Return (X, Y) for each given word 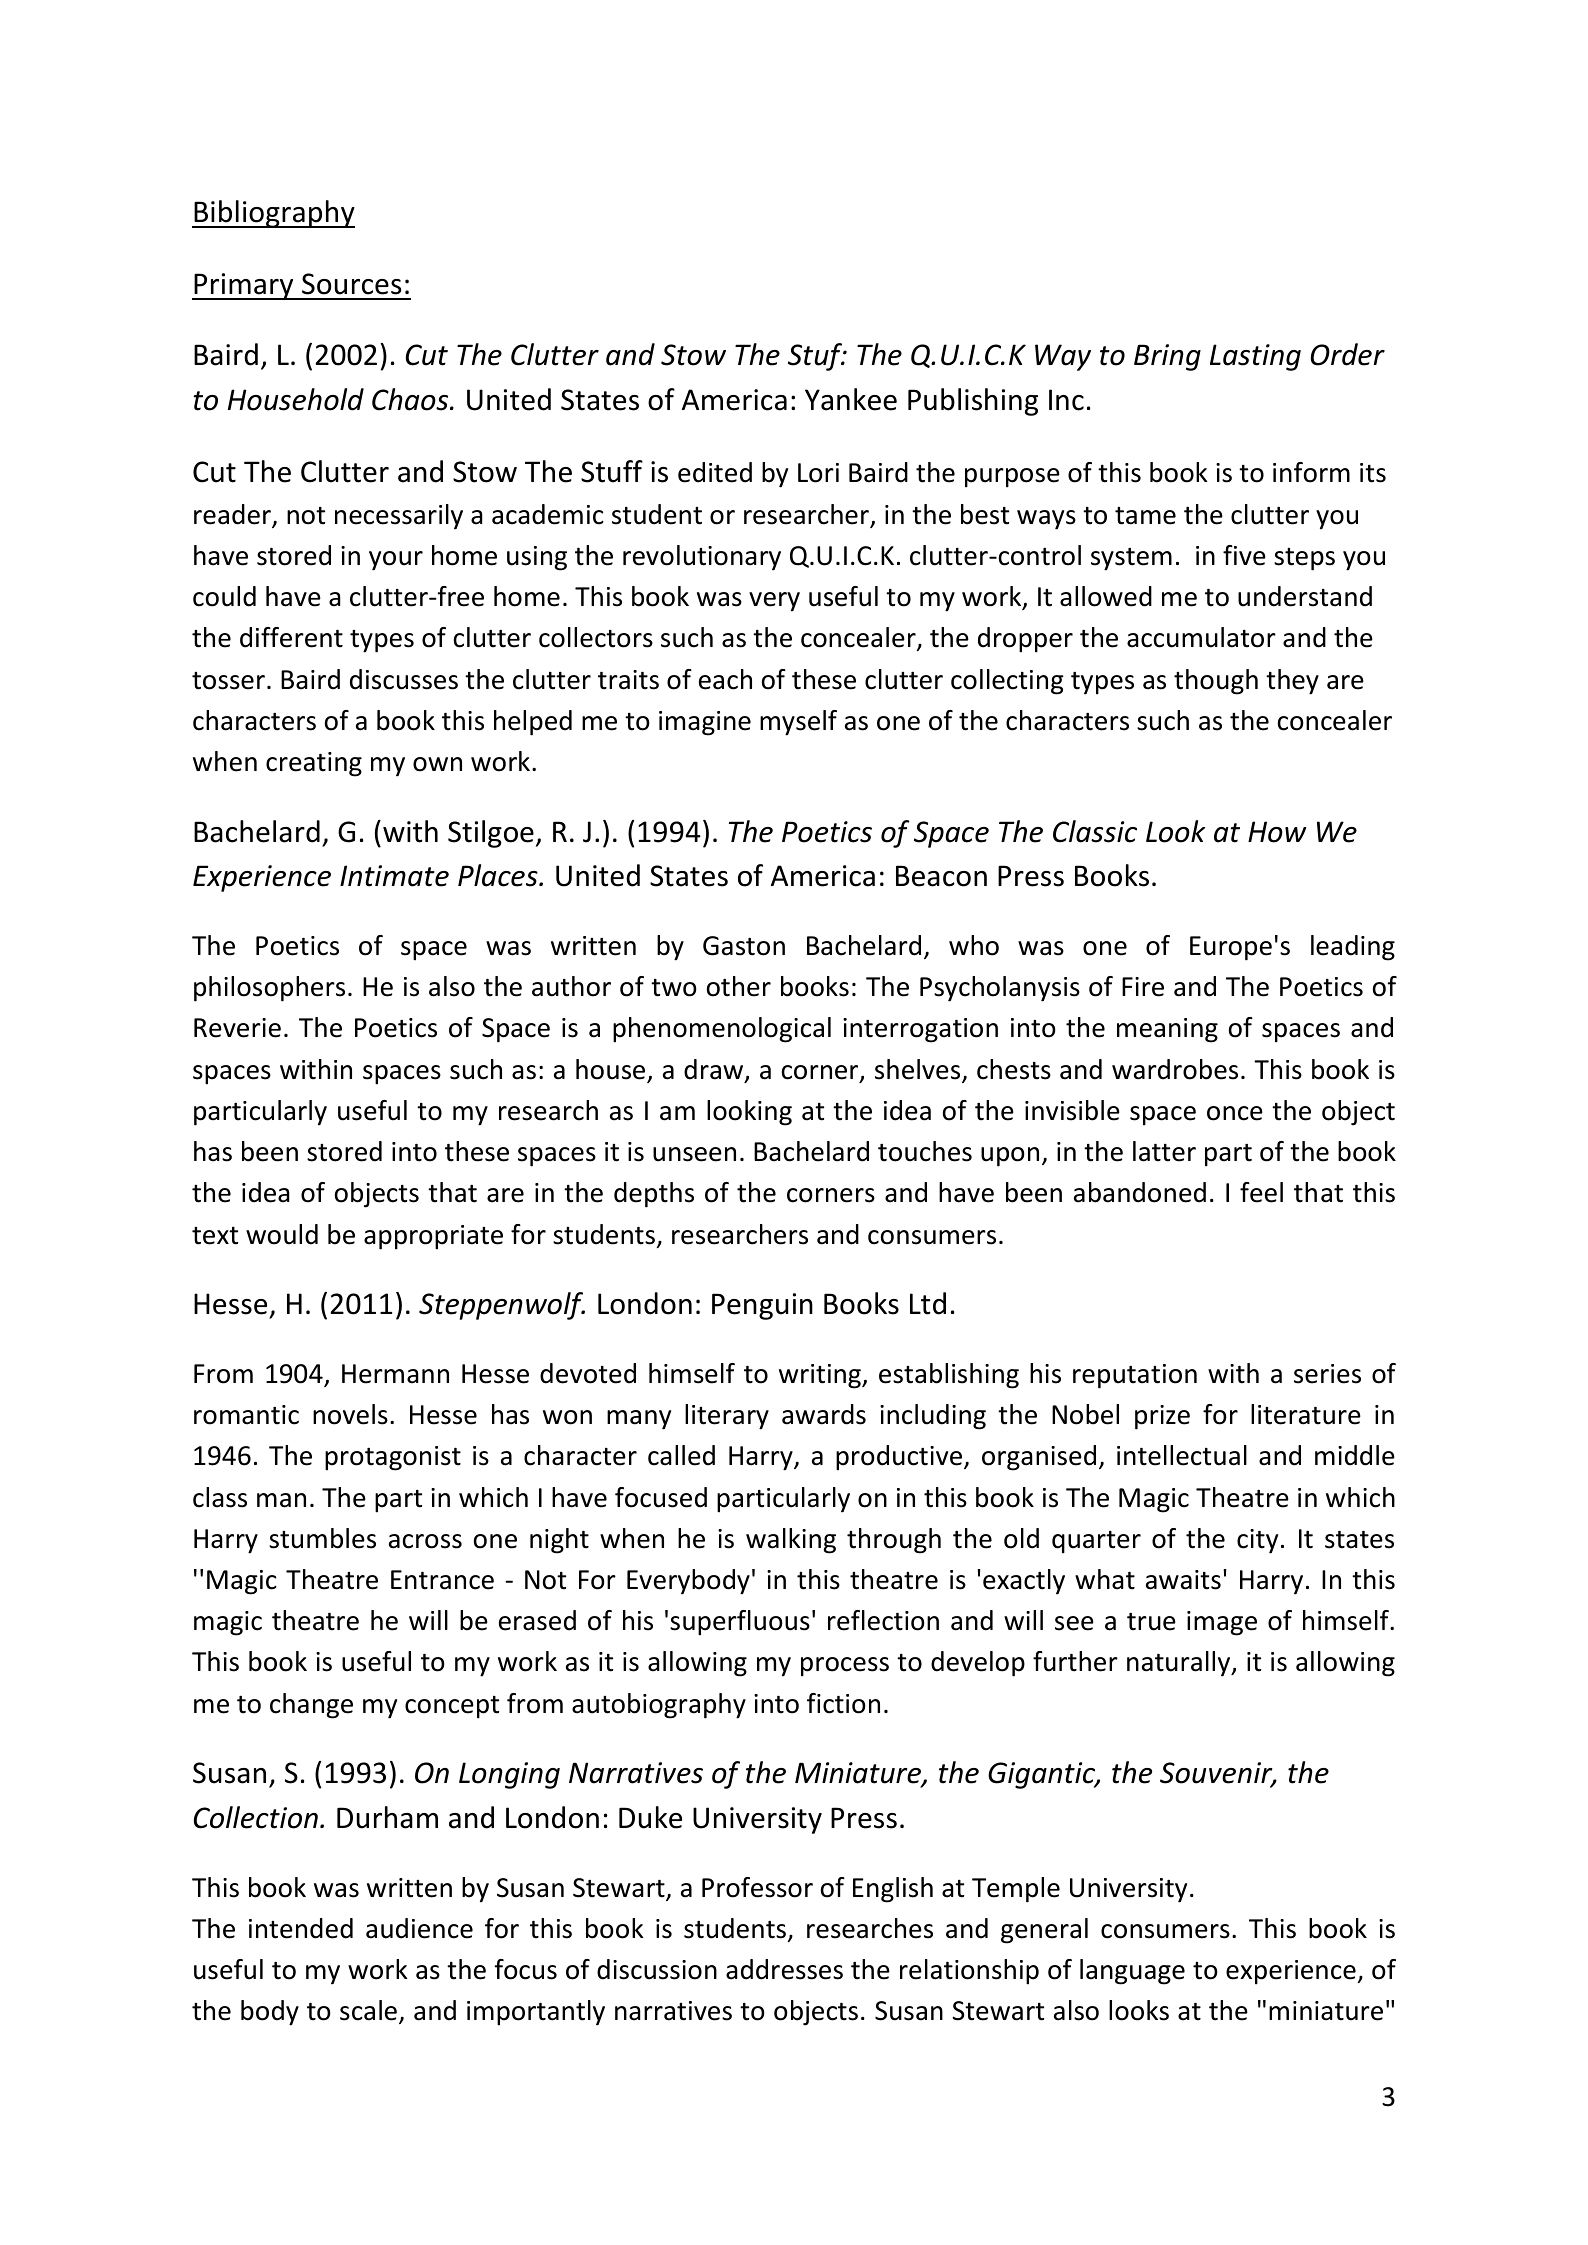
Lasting (1255, 357)
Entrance (442, 1580)
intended (301, 1928)
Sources (351, 284)
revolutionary (702, 558)
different (291, 637)
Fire (1143, 987)
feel (1261, 1192)
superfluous (740, 1623)
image (1222, 1623)
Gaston (744, 946)
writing (821, 1376)
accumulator (1201, 637)
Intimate (394, 876)
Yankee (851, 399)
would (282, 1234)
